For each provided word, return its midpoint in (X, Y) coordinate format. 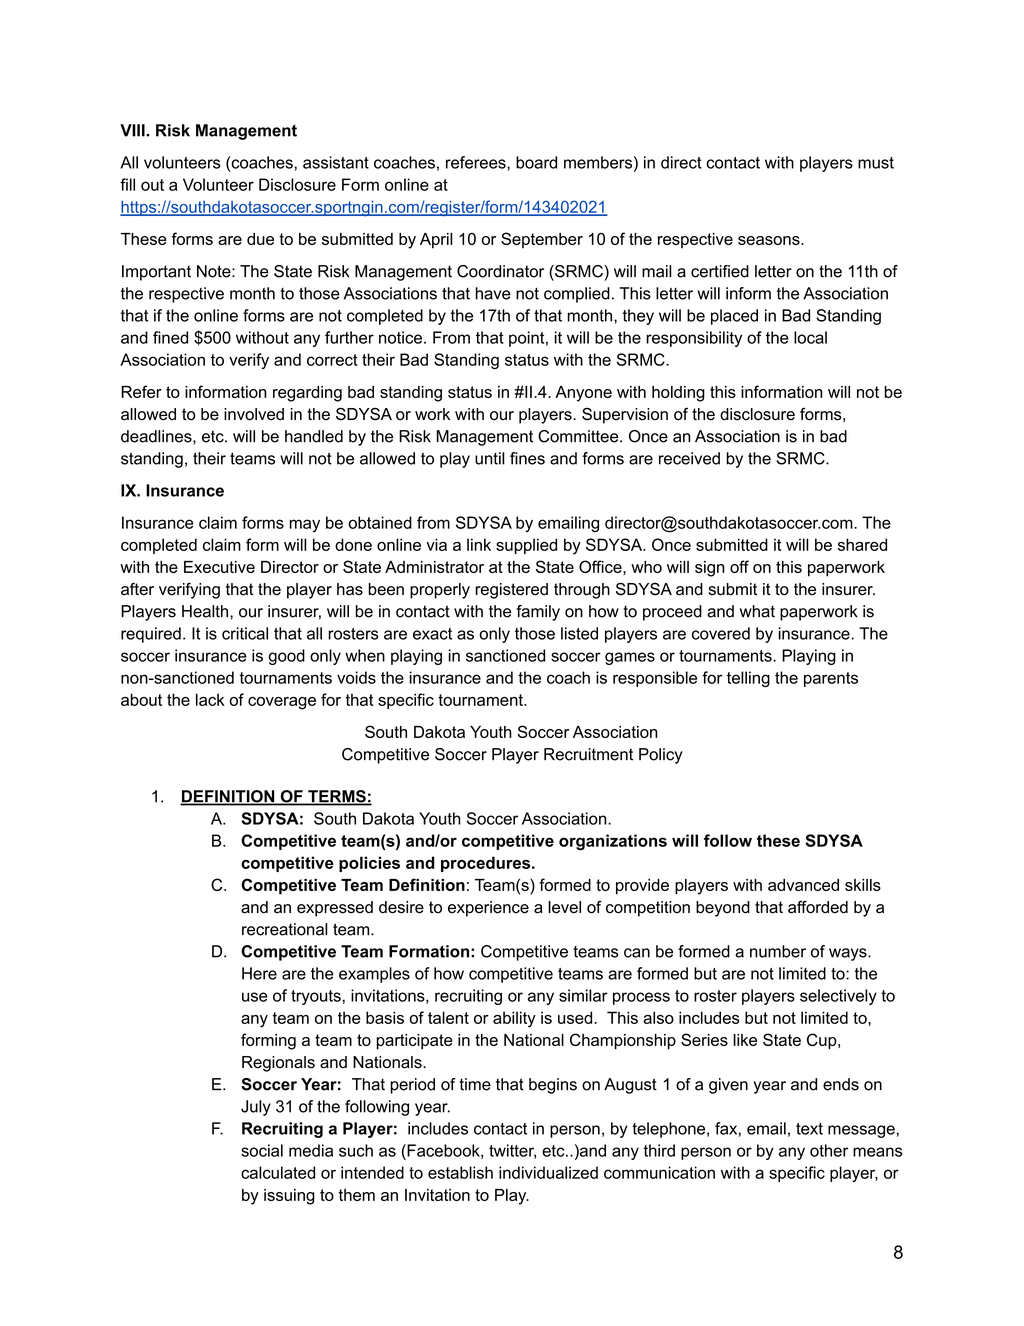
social (262, 1150)
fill (127, 184)
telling (748, 679)
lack (210, 699)
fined (170, 337)
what (757, 611)
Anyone (583, 394)
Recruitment (588, 754)
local (810, 337)
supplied (526, 546)
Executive (219, 567)
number (778, 951)
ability (514, 1019)
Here (259, 973)
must (876, 163)
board (536, 162)
